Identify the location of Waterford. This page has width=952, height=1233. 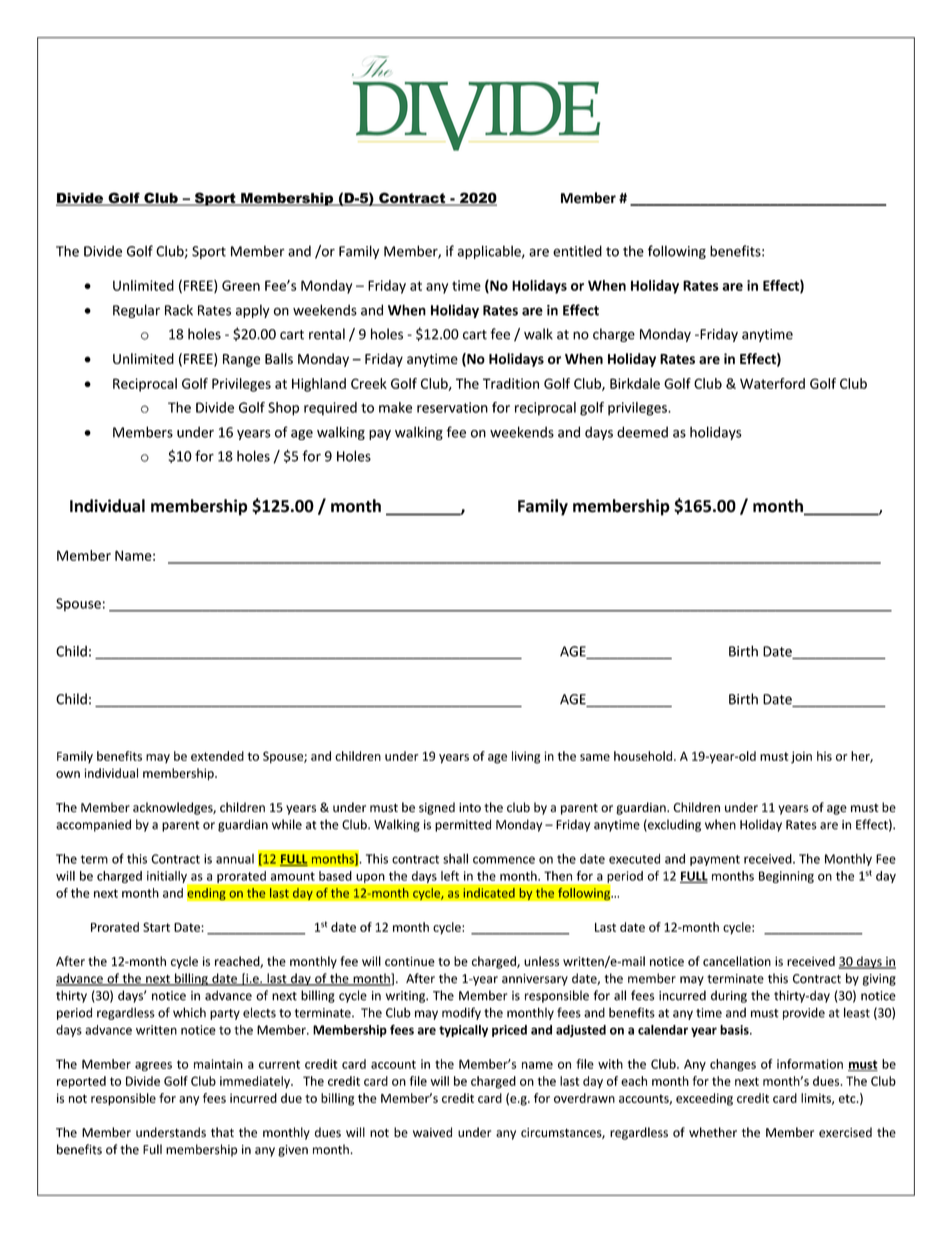
(772, 383).
